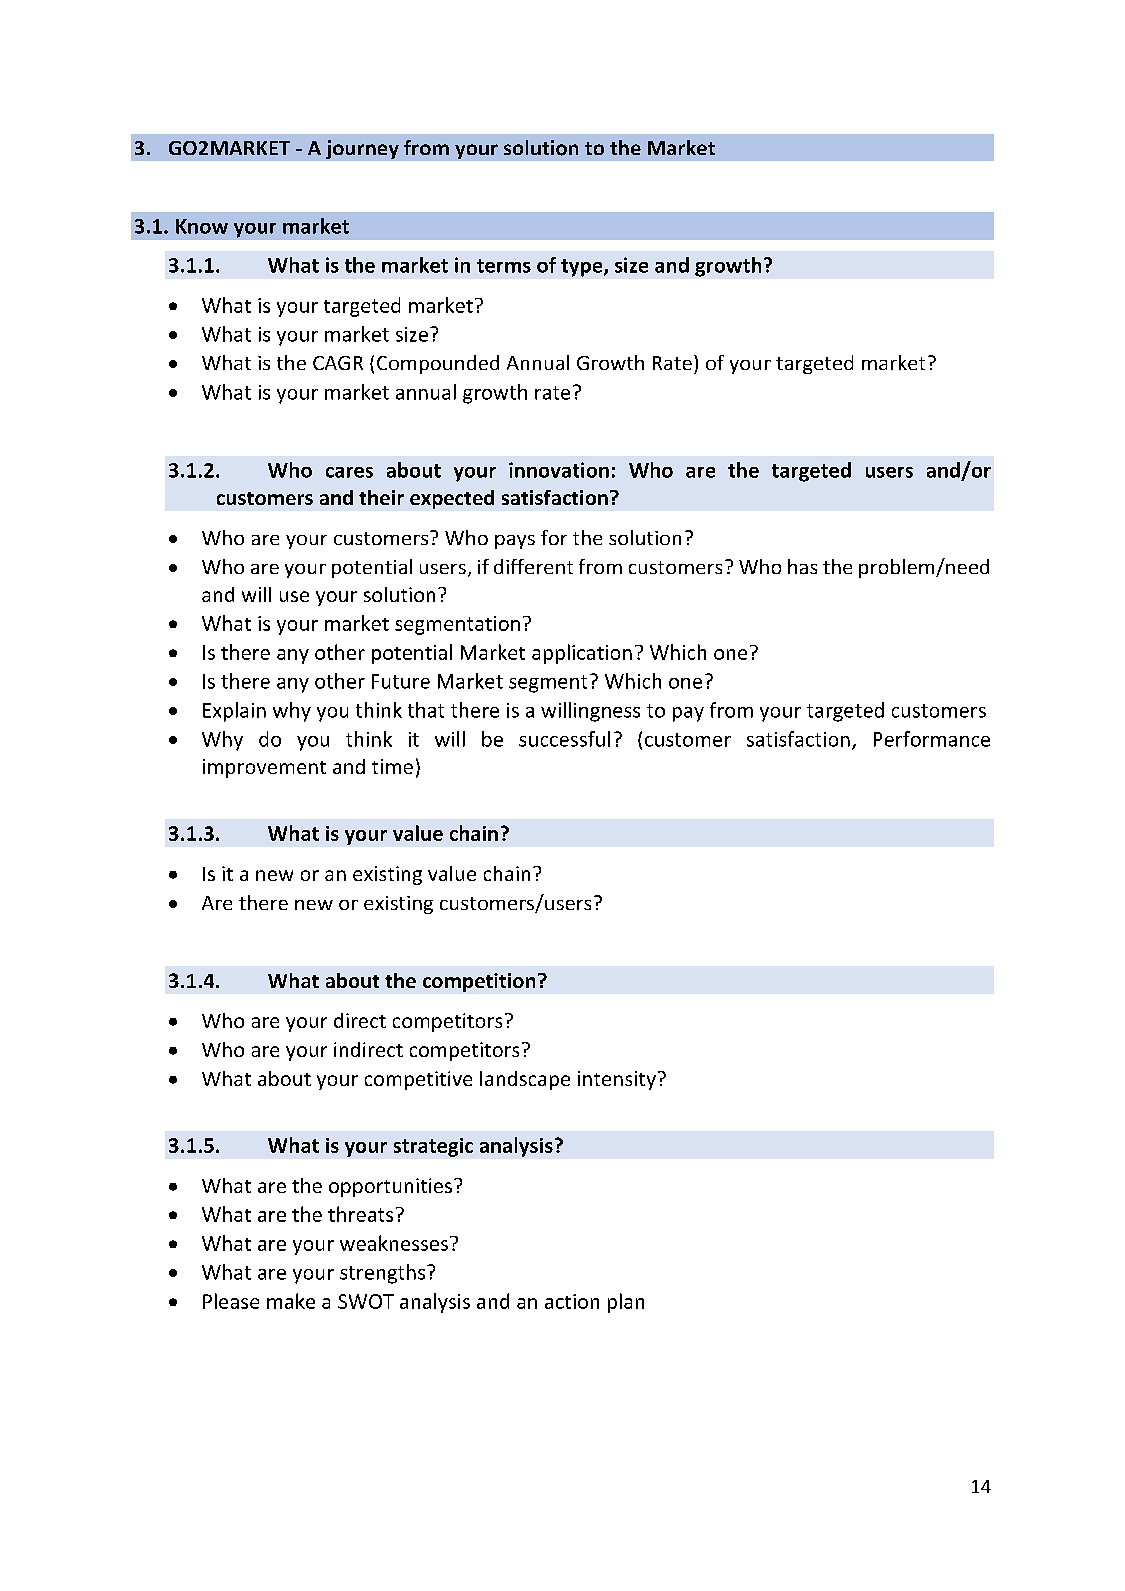 The width and height of the screenshot is (1125, 1591). I want to click on type, so click(583, 268).
